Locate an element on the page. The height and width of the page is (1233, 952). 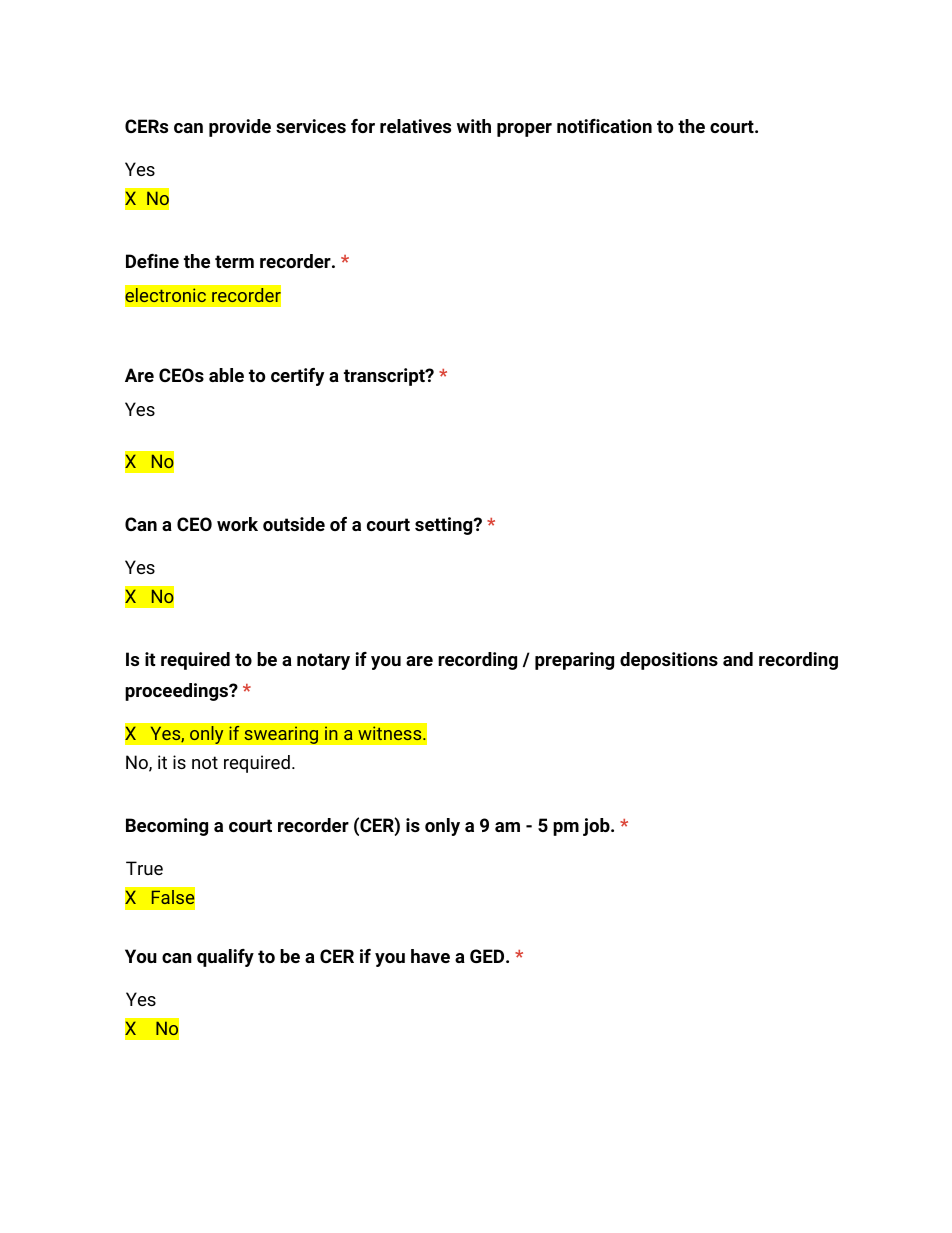
notification is located at coordinates (604, 126).
